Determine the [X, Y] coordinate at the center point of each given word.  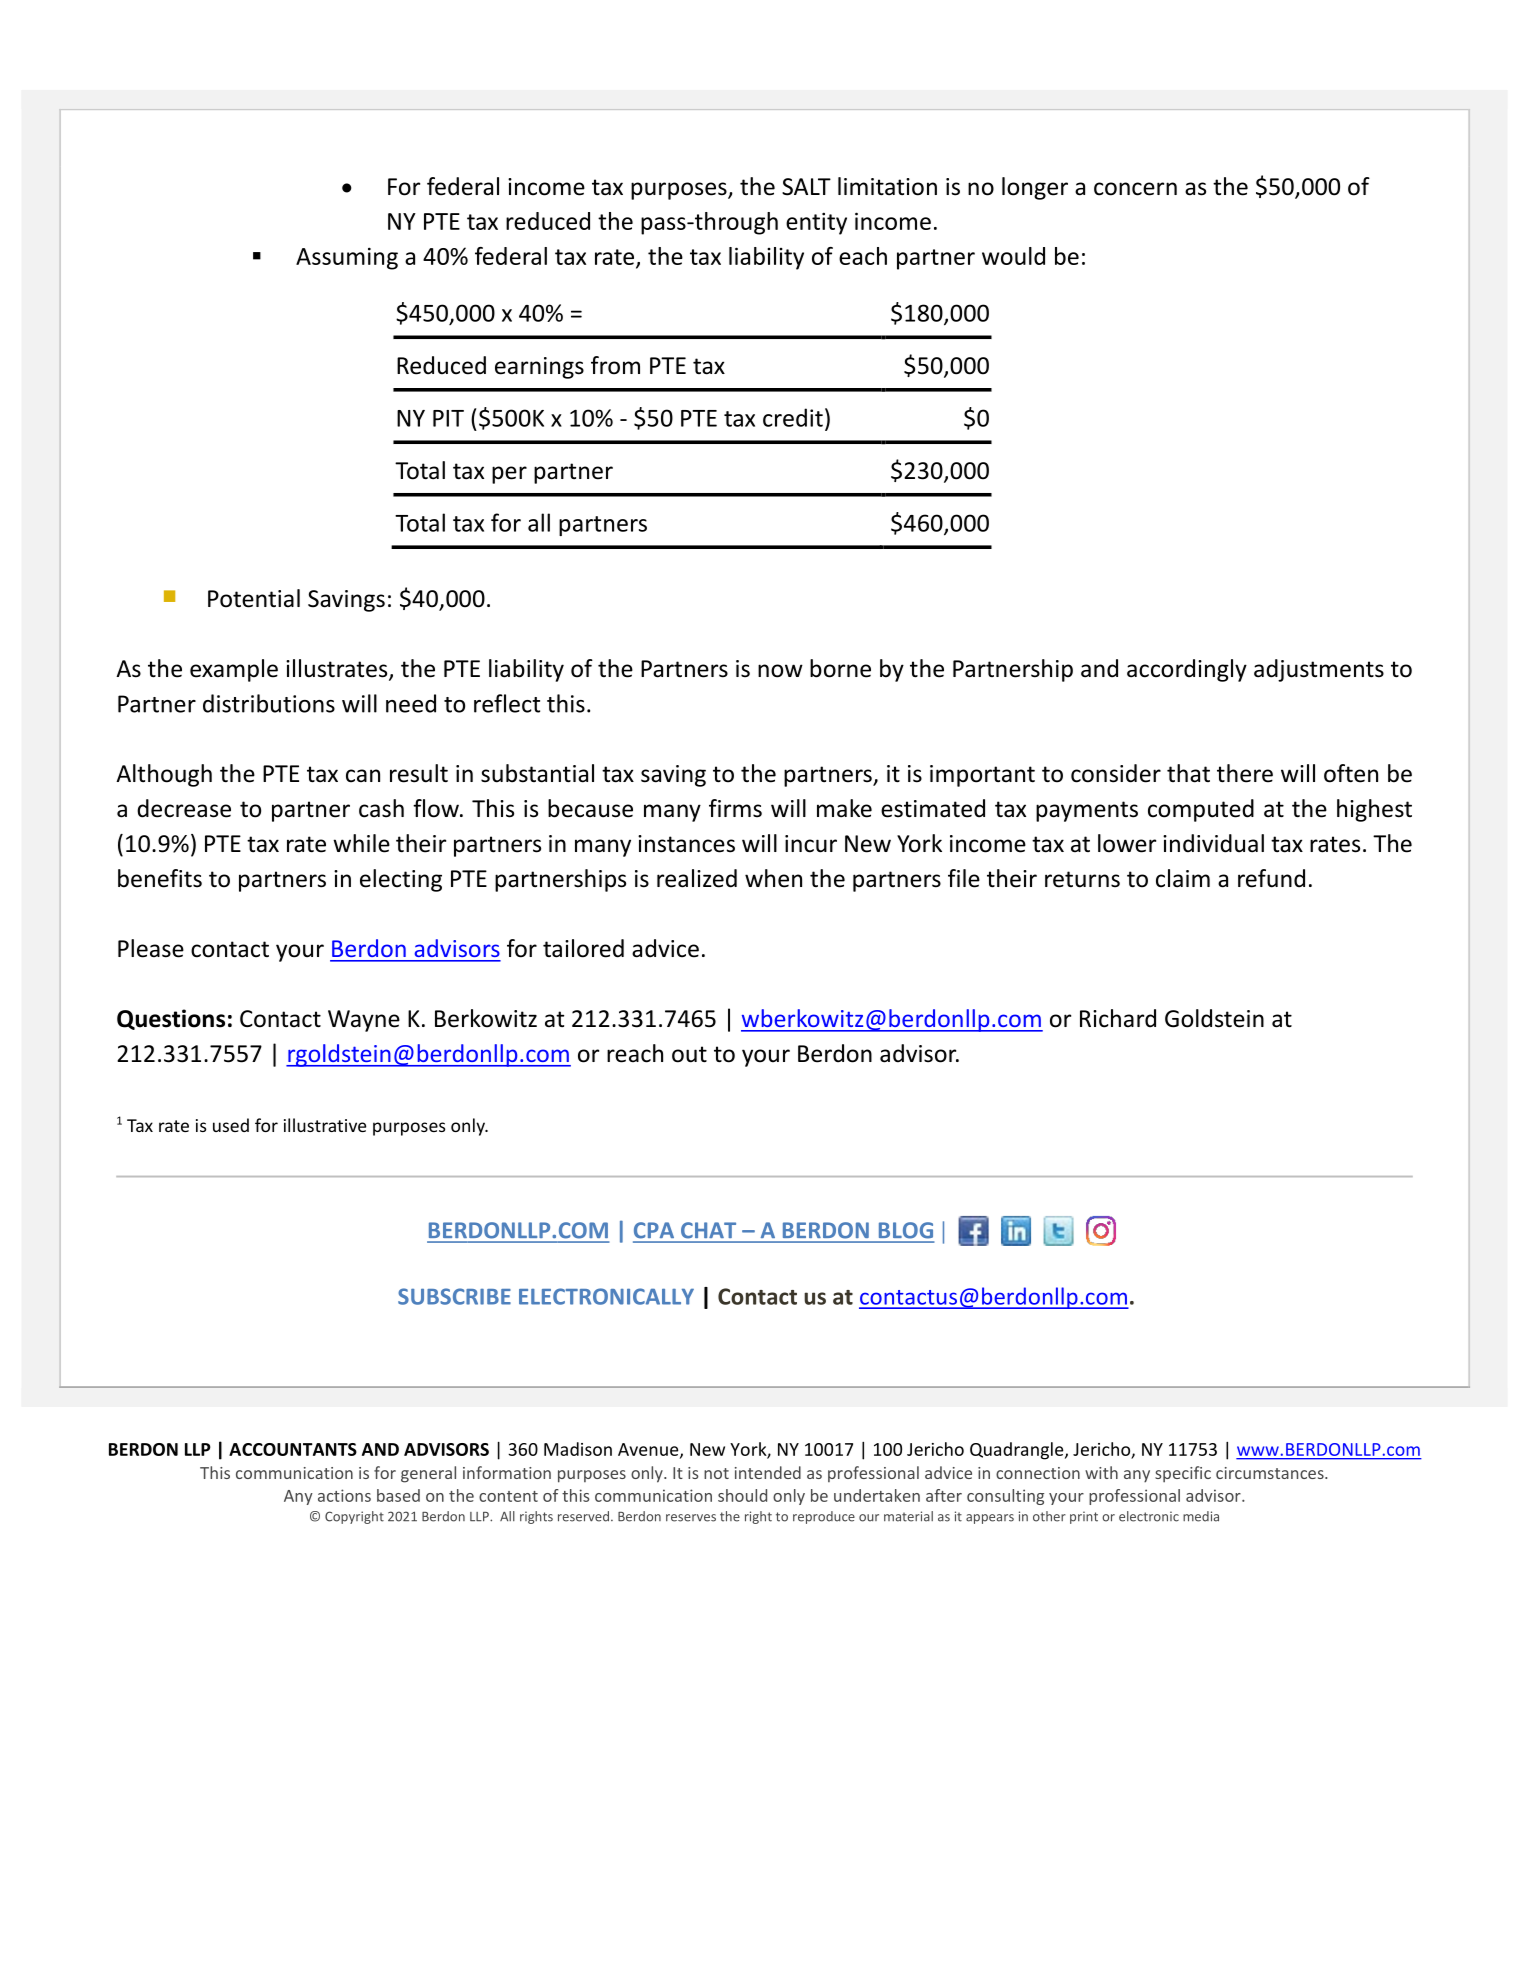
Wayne [364, 1021]
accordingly [1187, 670]
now [780, 671]
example [234, 670]
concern [1135, 189]
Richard [1118, 1018]
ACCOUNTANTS [293, 1449]
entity [816, 223]
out [689, 1054]
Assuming [347, 258]
